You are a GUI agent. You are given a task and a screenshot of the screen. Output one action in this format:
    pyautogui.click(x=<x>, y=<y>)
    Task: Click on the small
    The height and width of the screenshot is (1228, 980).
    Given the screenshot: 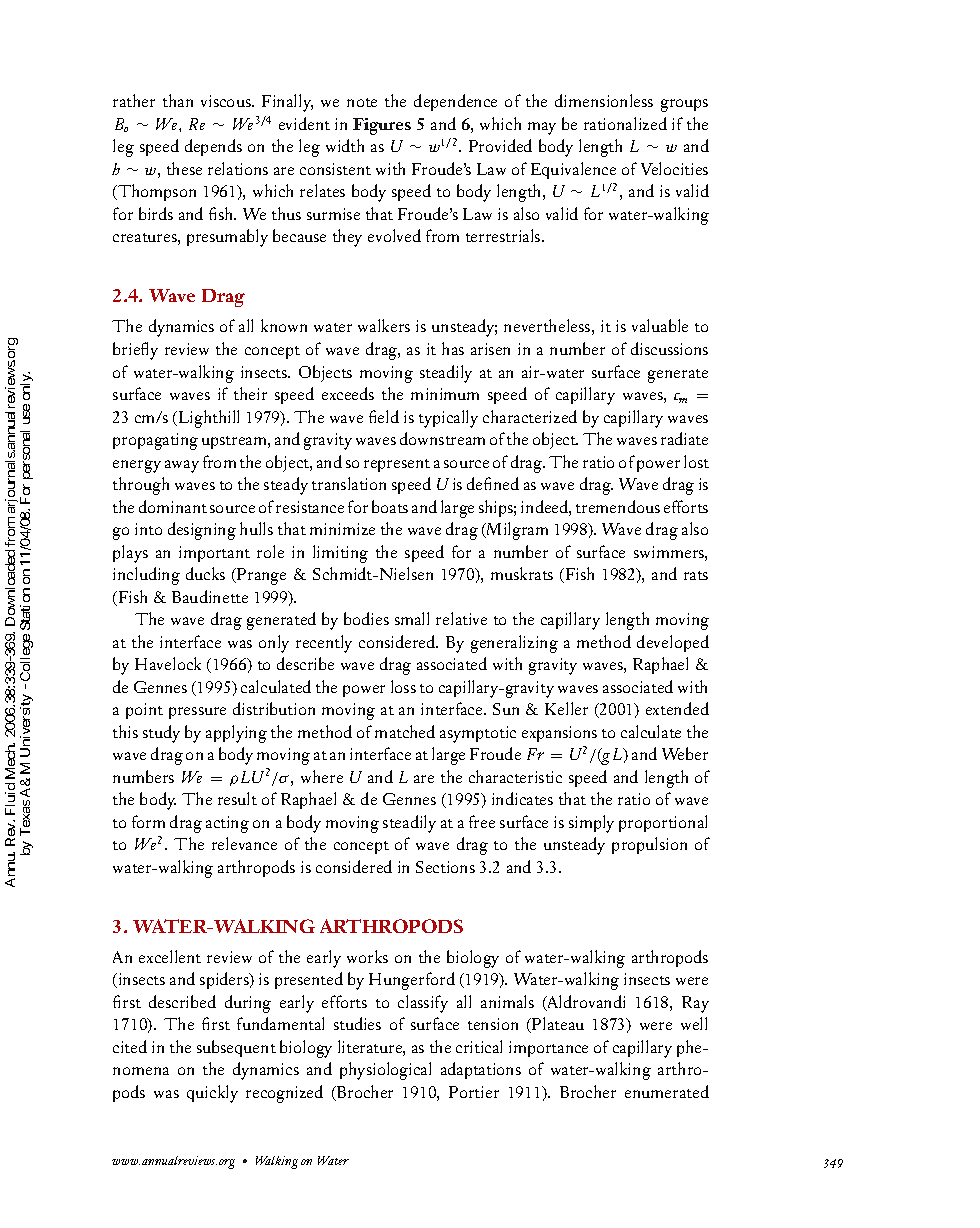 What is the action you would take?
    pyautogui.click(x=412, y=618)
